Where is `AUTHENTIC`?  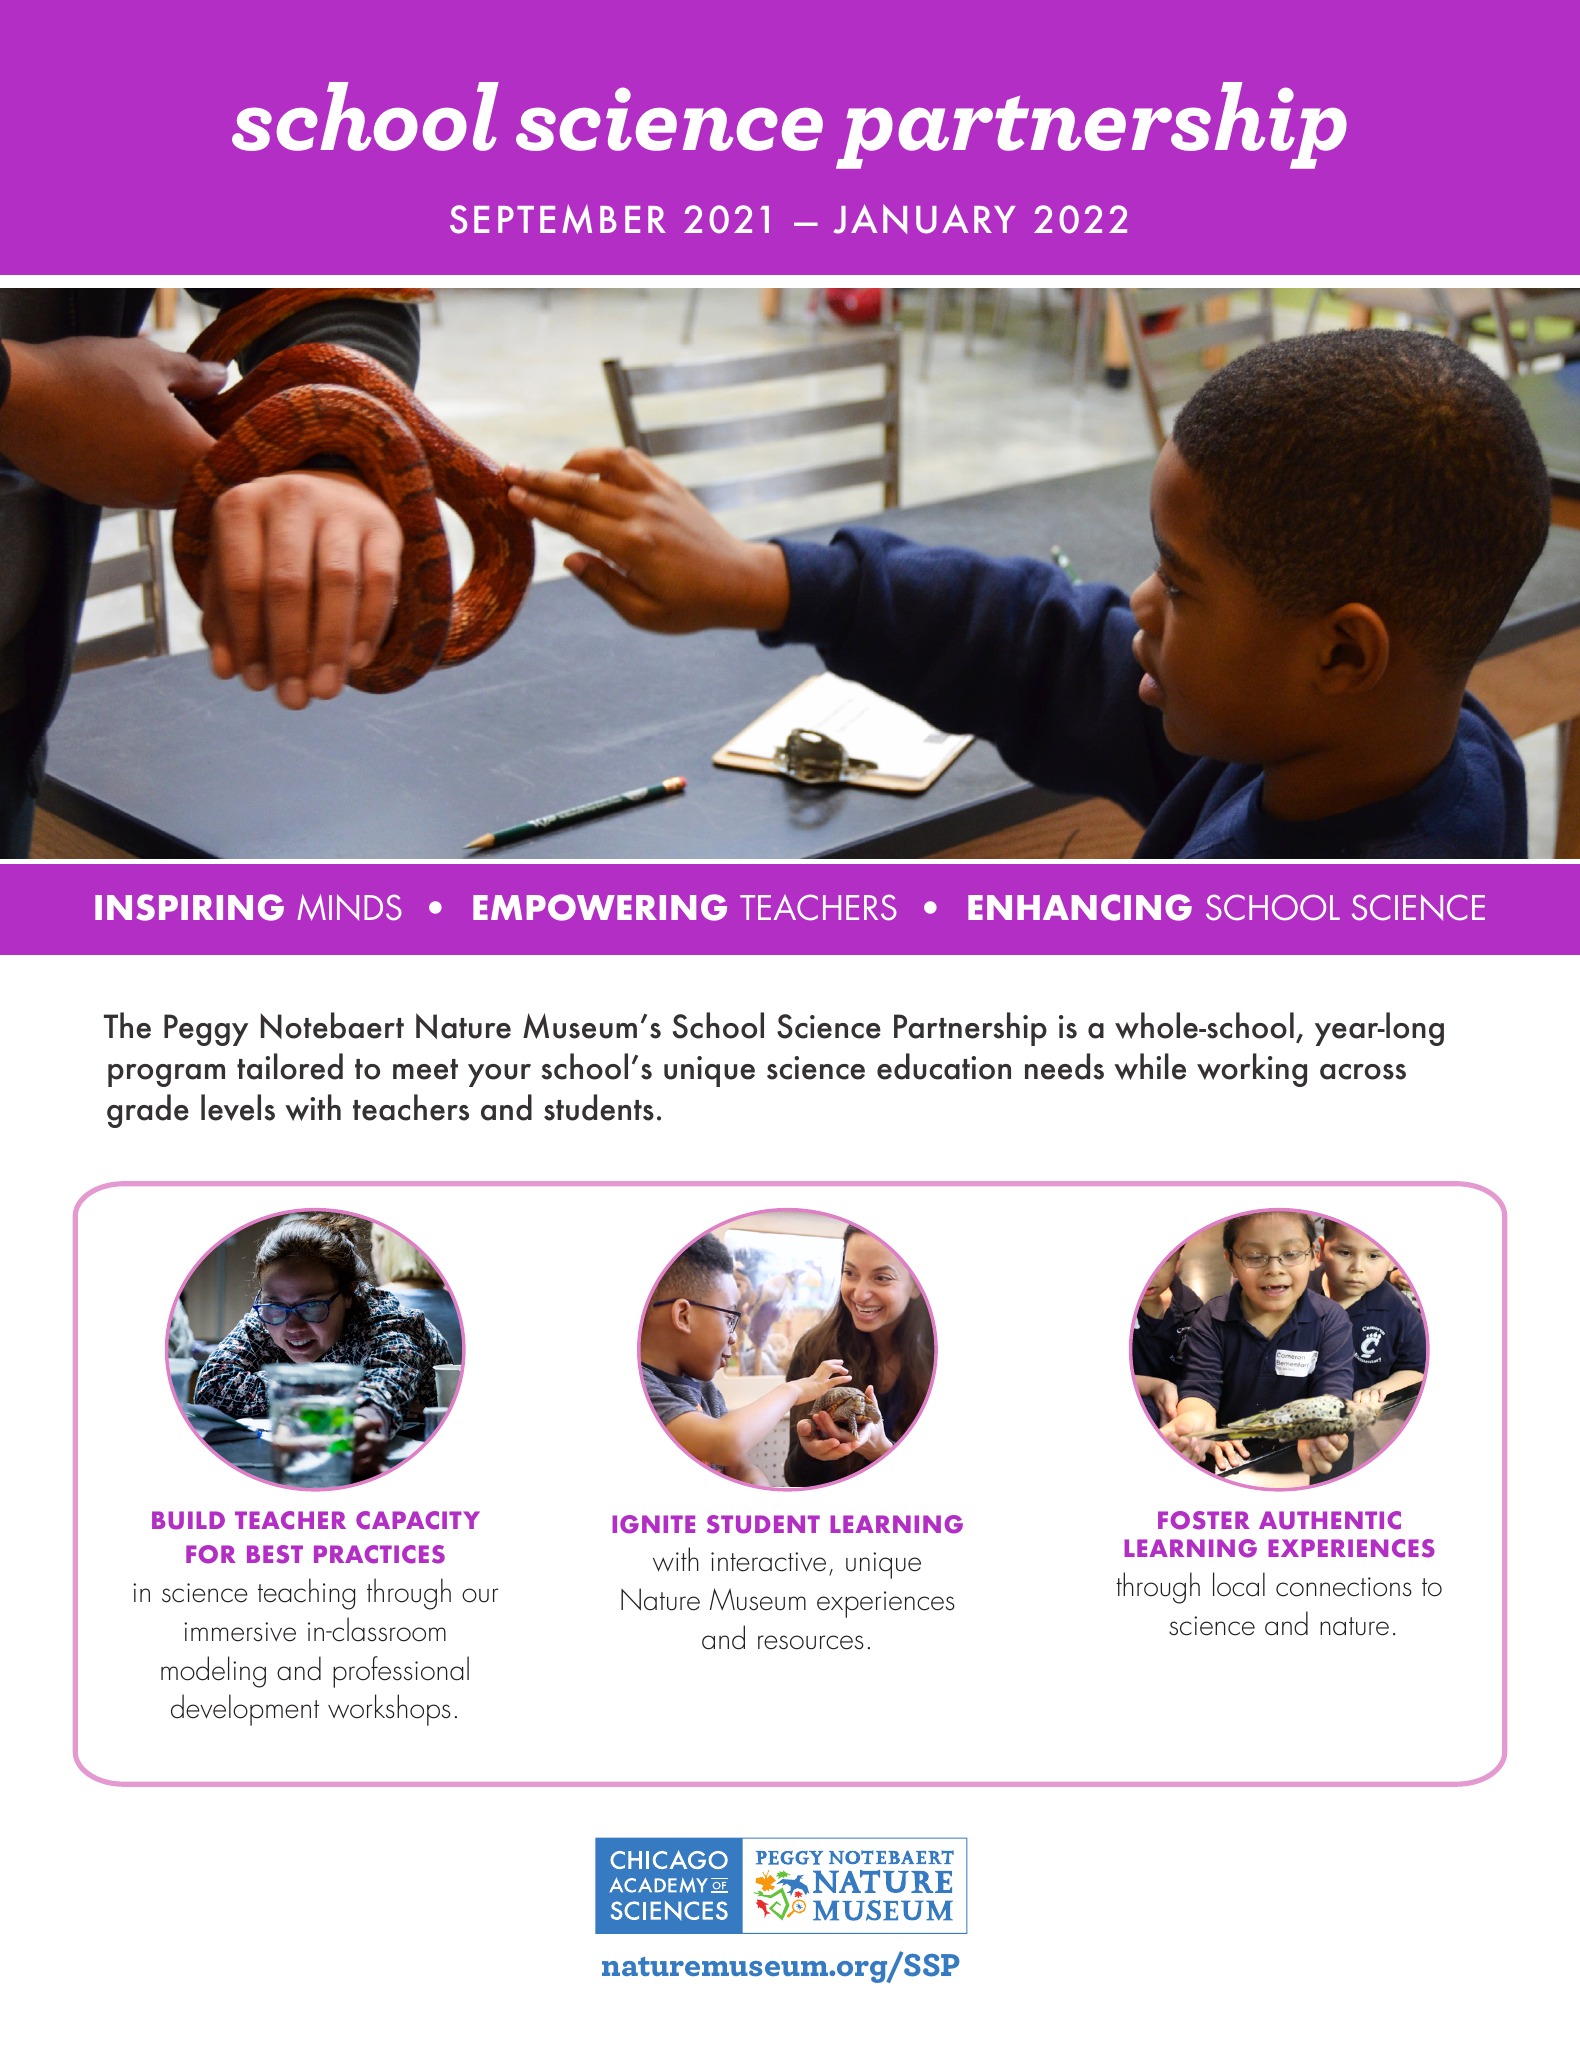
AUTHENTIC is located at coordinates (1330, 1520).
